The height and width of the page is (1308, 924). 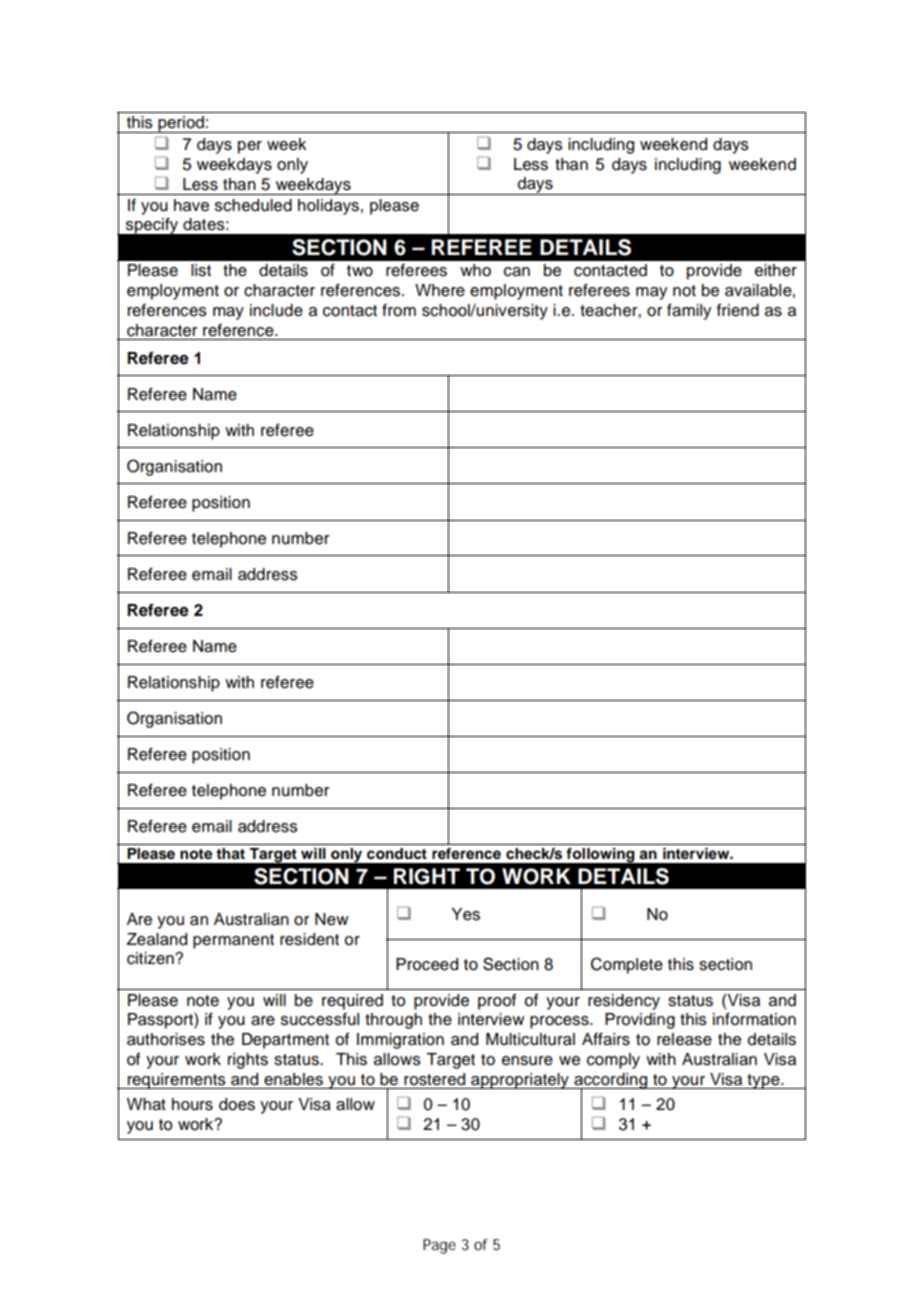 I want to click on family, so click(x=689, y=311).
